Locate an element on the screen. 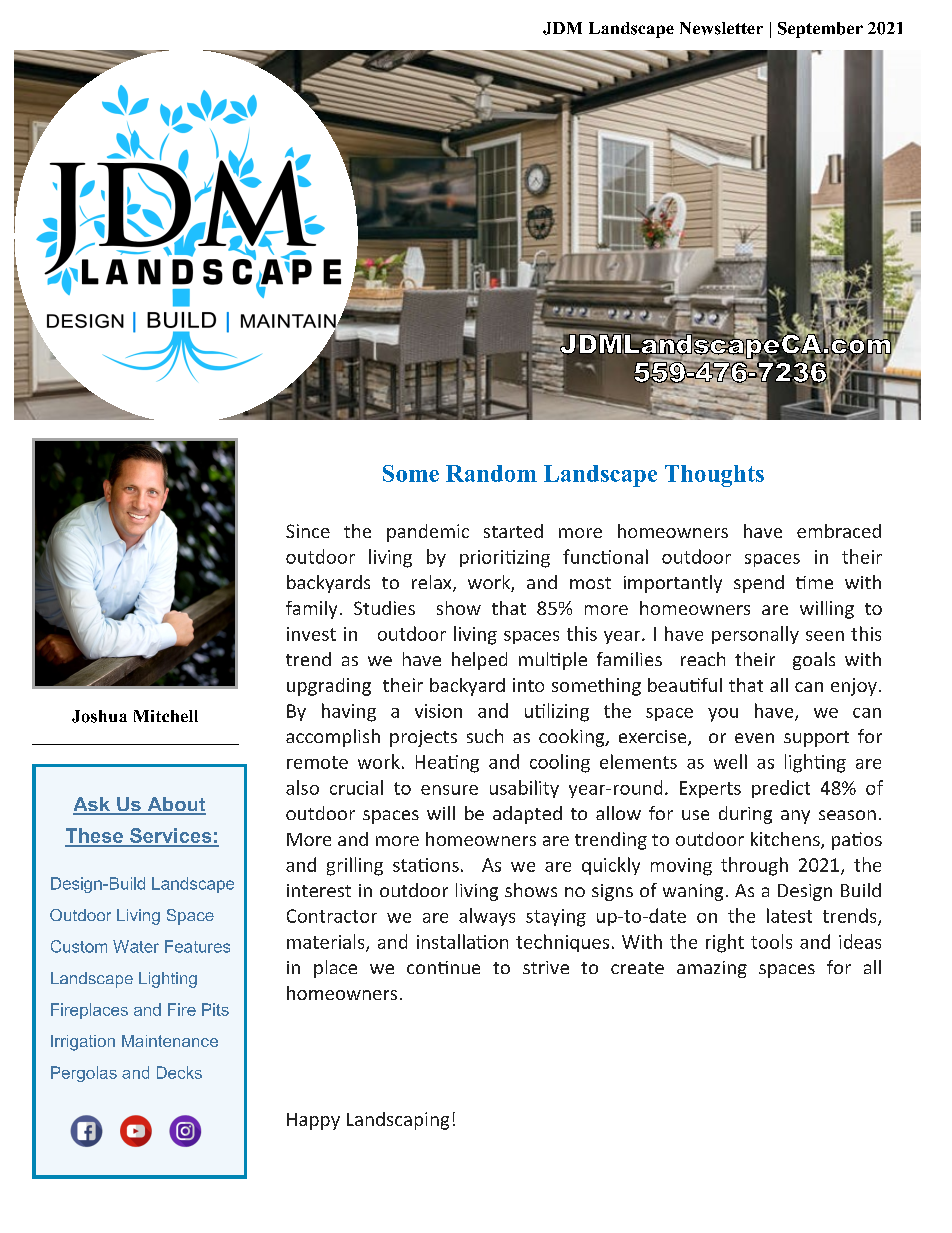 The image size is (952, 1233). family is located at coordinates (311, 610).
